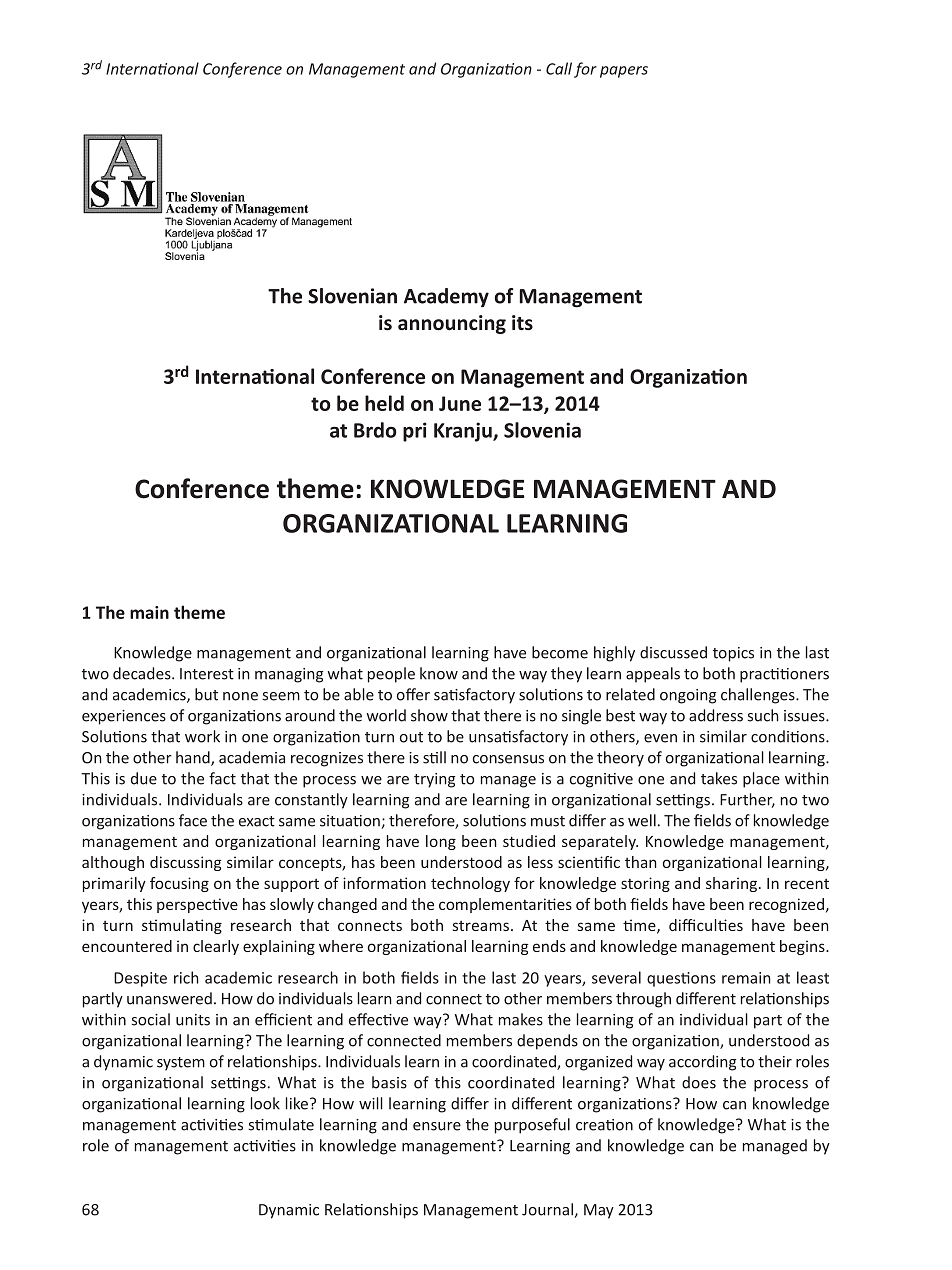 The height and width of the screenshot is (1270, 952). Describe the element at coordinates (559, 68) in the screenshot. I see `Call` at that location.
